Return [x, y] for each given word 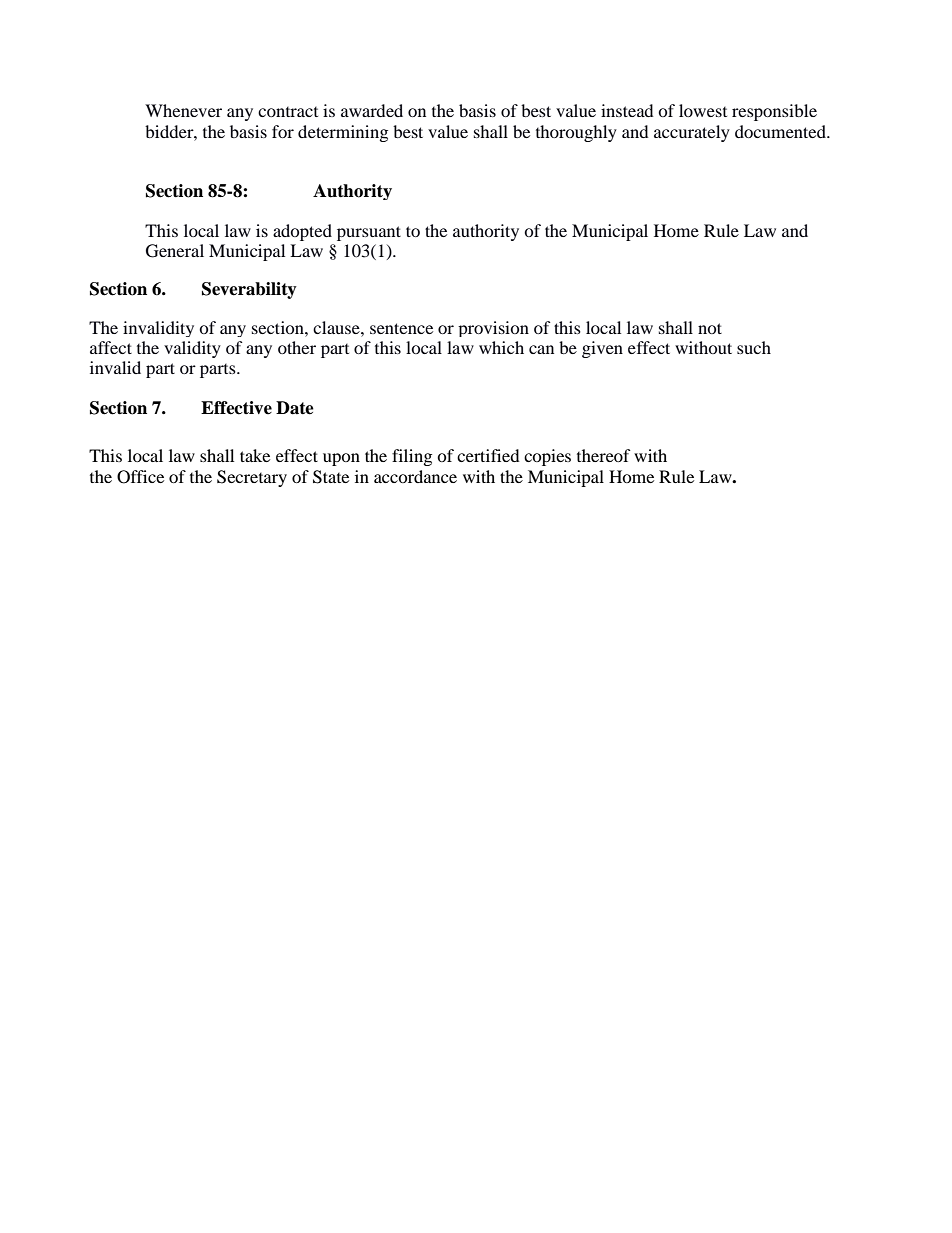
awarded [372, 110]
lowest [703, 110]
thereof [604, 455]
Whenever [183, 110]
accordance [415, 476]
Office [140, 477]
